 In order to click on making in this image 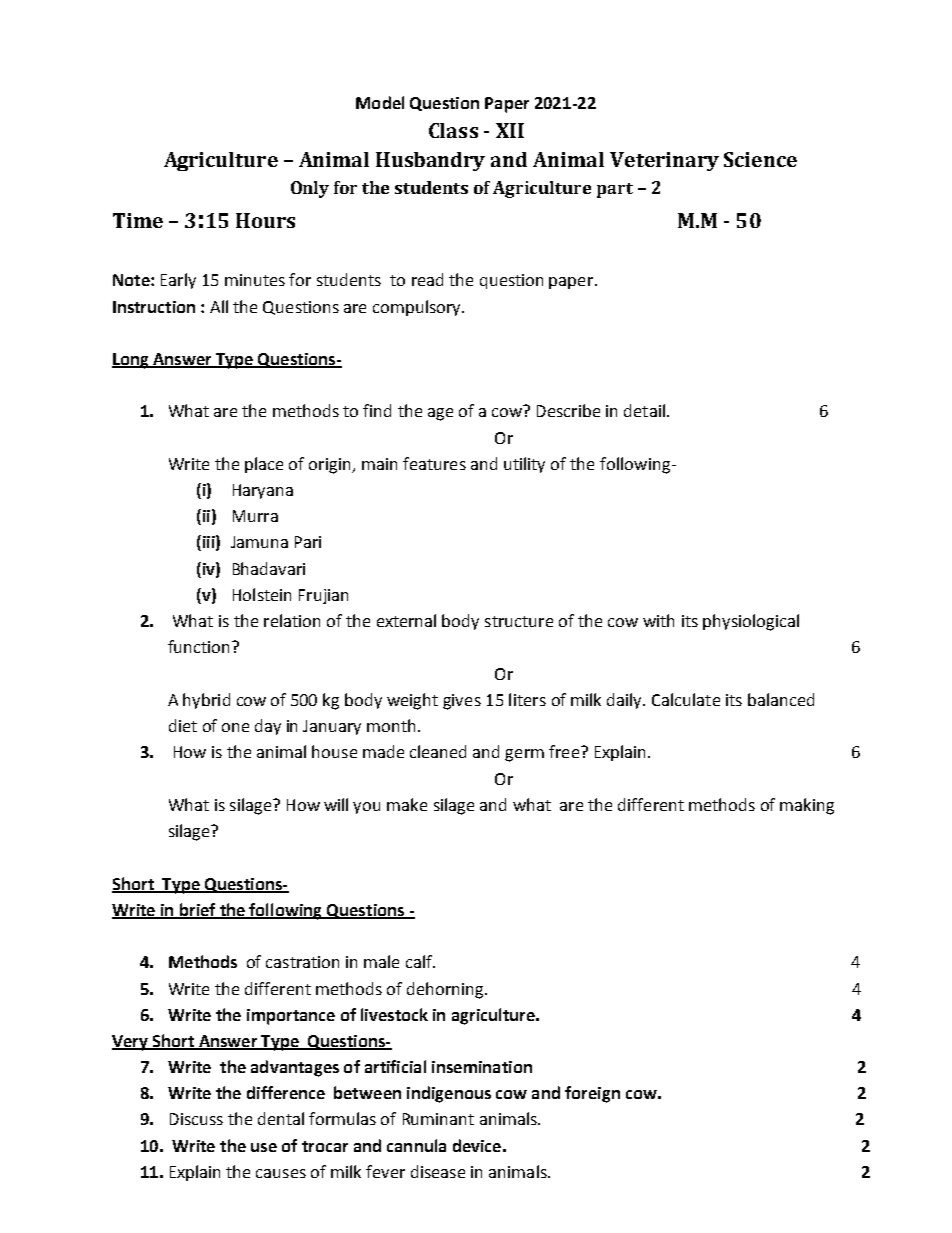, I will do `click(807, 806)`.
